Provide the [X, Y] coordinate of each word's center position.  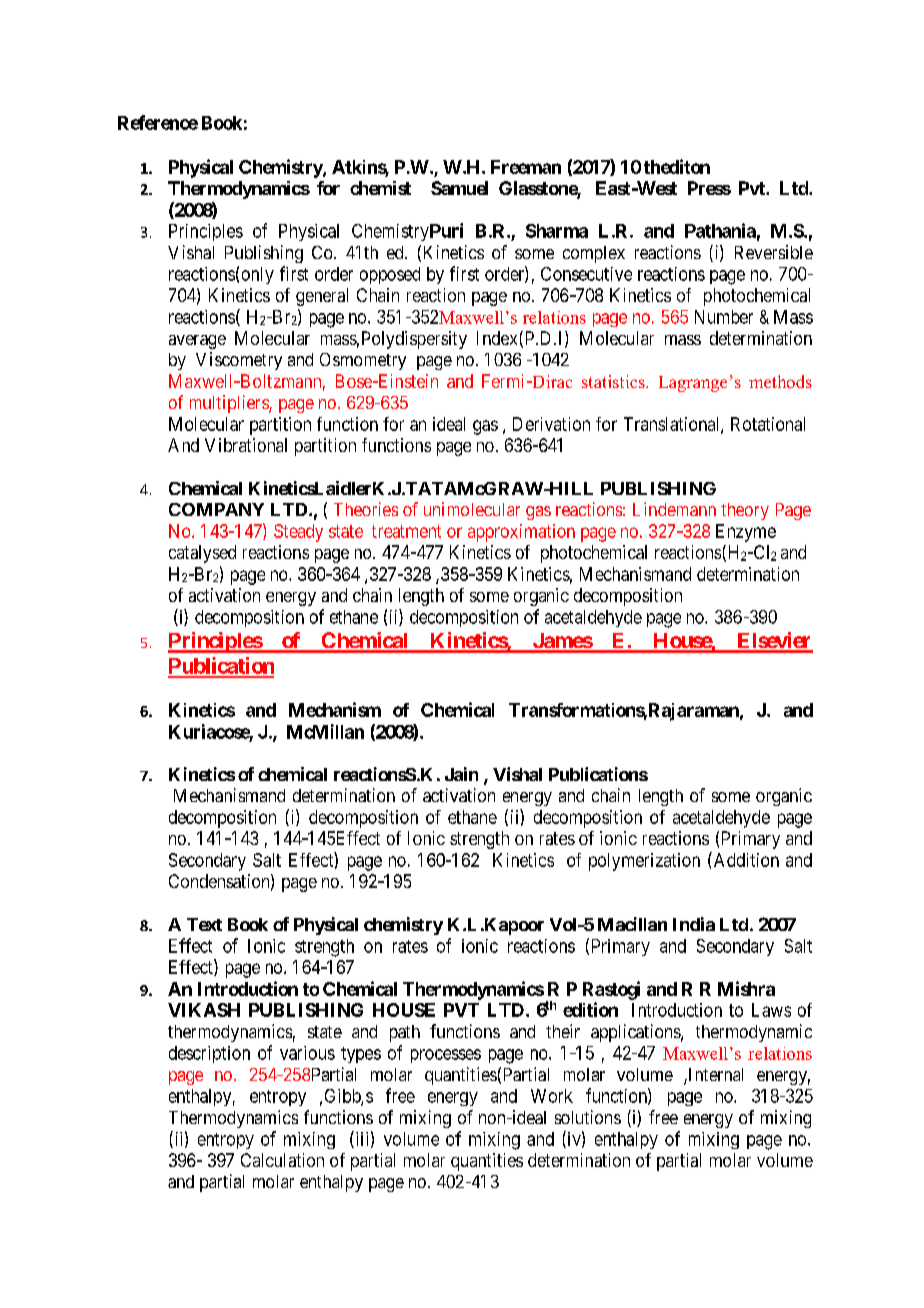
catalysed [202, 554]
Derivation [551, 424]
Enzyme [746, 533]
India [694, 924]
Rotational [768, 424]
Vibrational [246, 445]
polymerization [644, 862]
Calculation [282, 1160]
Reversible [774, 252]
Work [552, 1096]
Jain [461, 774]
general [322, 297]
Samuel [459, 188]
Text [204, 924]
